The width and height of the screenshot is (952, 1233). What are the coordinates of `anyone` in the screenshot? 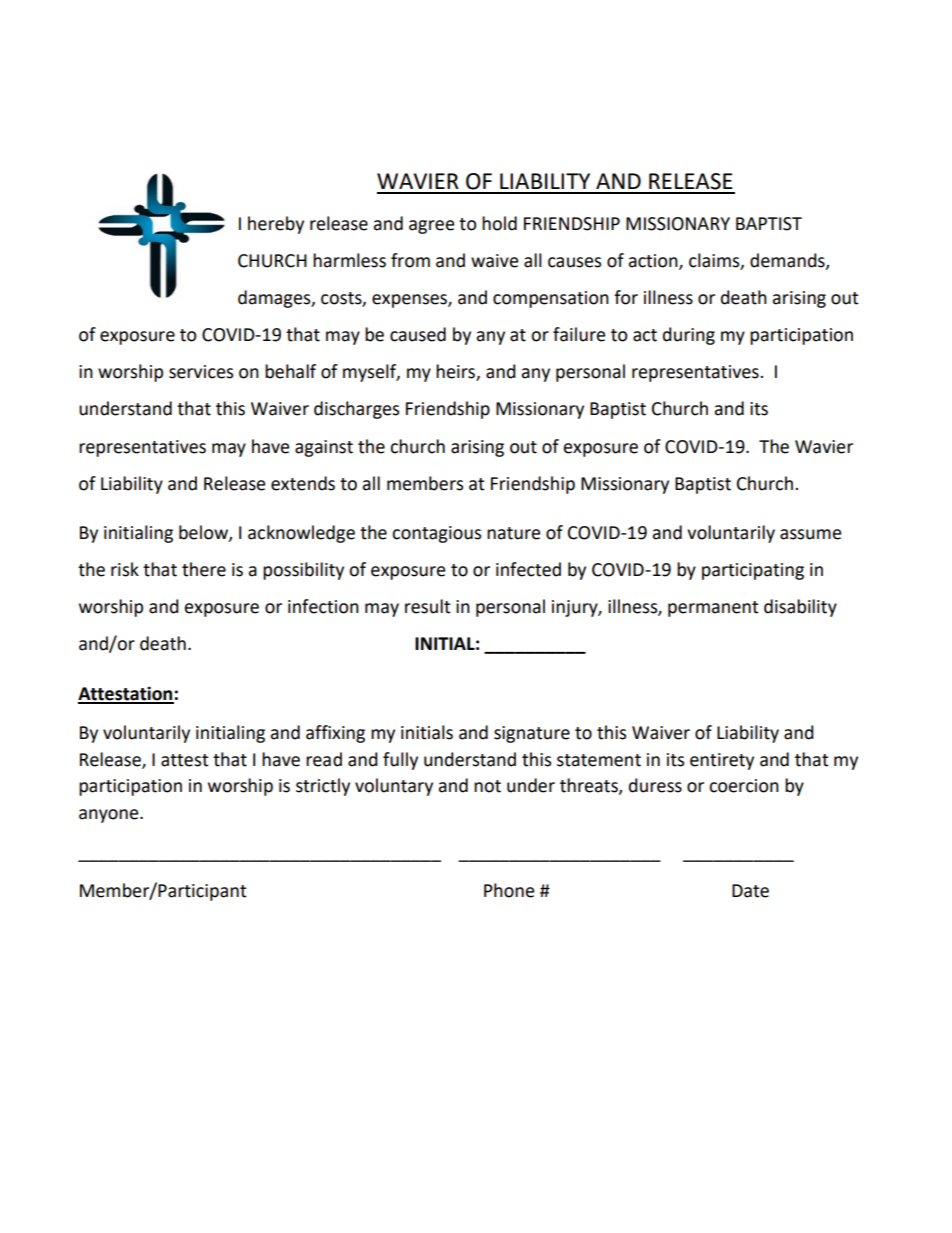 It's located at (110, 816).
